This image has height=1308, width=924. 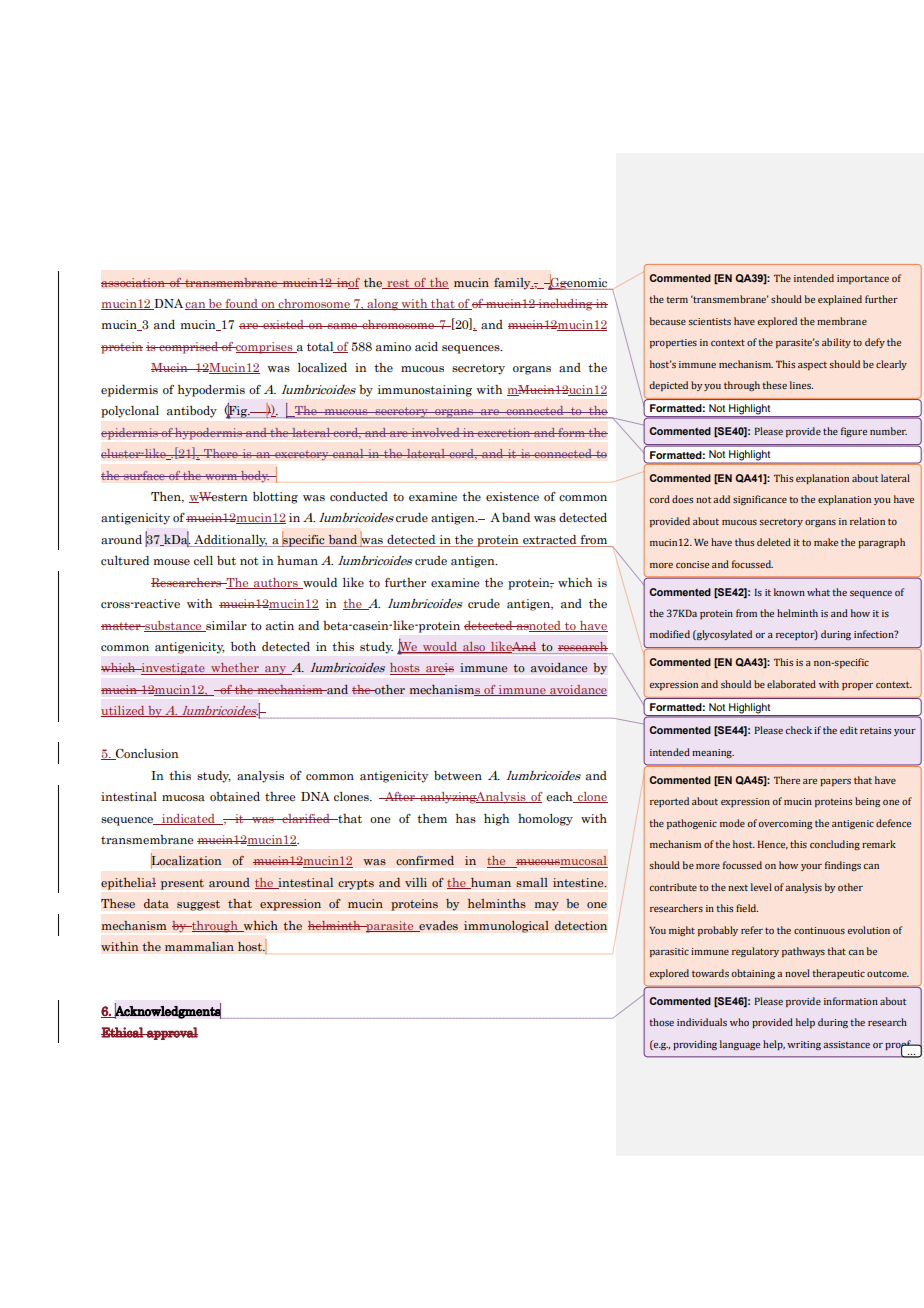 What do you see at coordinates (854, 432) in the image?
I see `figure` at bounding box center [854, 432].
